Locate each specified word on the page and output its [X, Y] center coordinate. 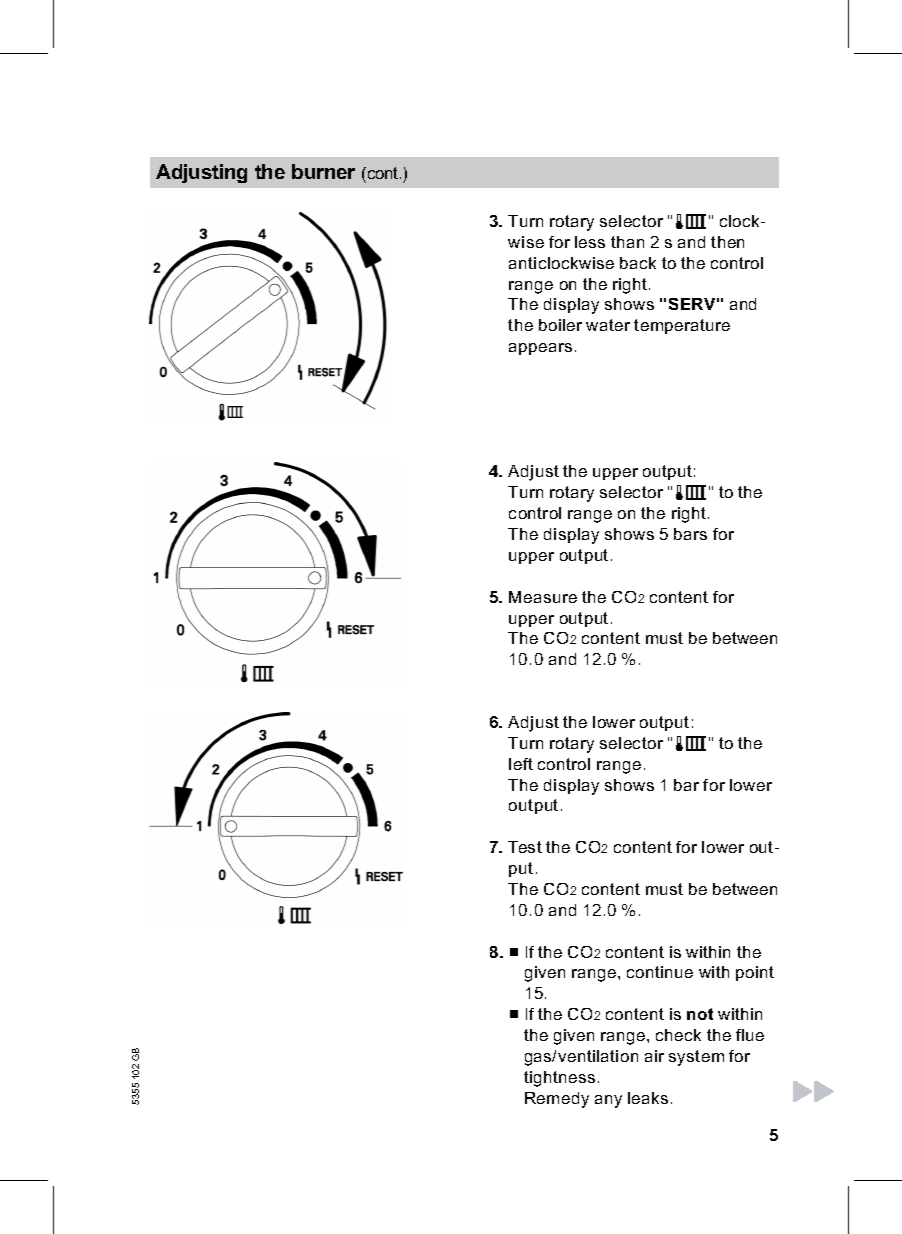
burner [323, 171]
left [521, 764]
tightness [559, 1079]
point [755, 973]
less [590, 242]
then [727, 242]
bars [690, 534]
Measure [543, 597]
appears [540, 349]
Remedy [557, 1100]
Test [525, 847]
